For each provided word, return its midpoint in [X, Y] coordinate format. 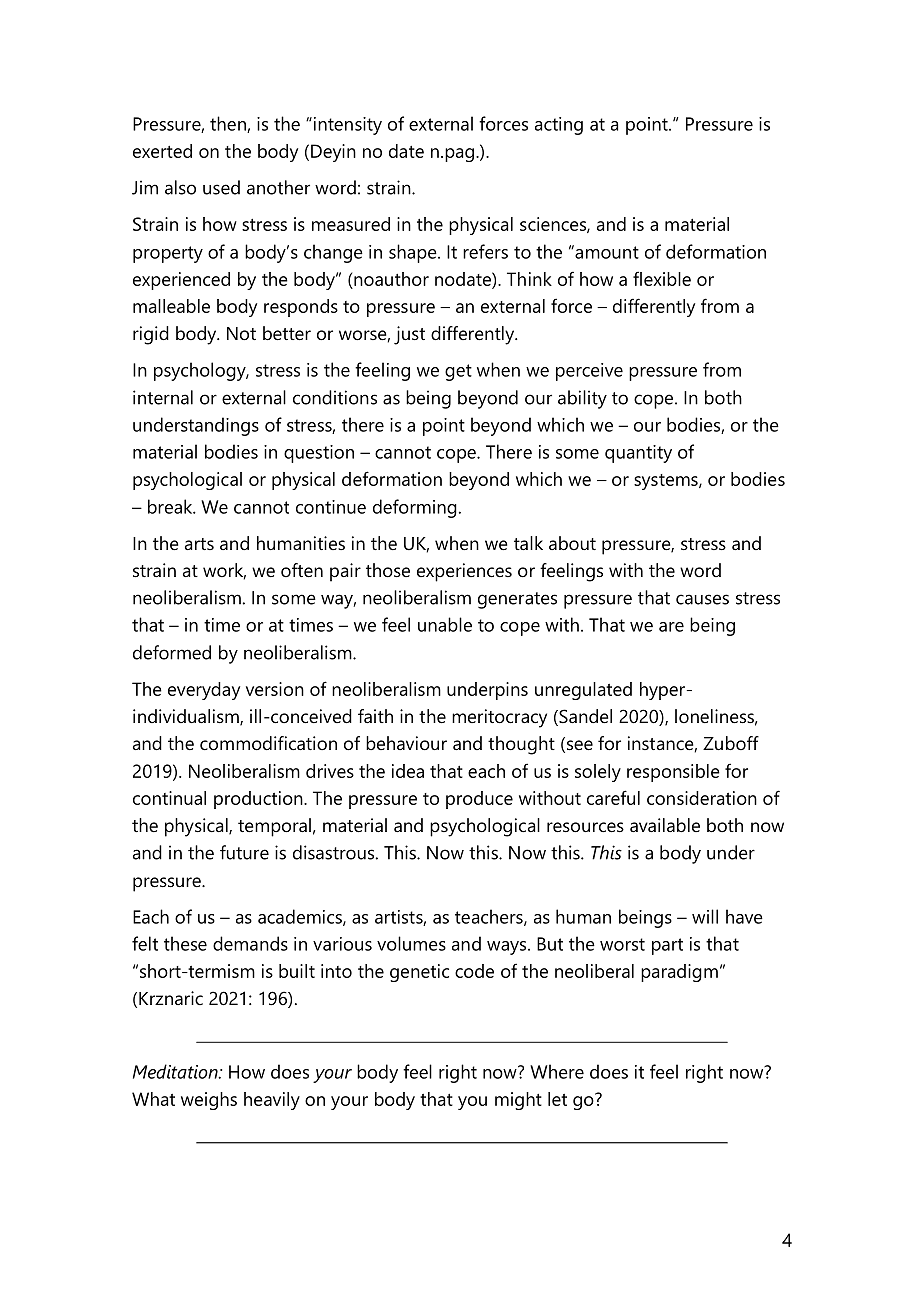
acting [559, 126]
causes [702, 599]
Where [557, 1071]
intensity [346, 126]
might [518, 1101]
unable [445, 624]
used [221, 187]
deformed [172, 652]
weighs [209, 1101]
